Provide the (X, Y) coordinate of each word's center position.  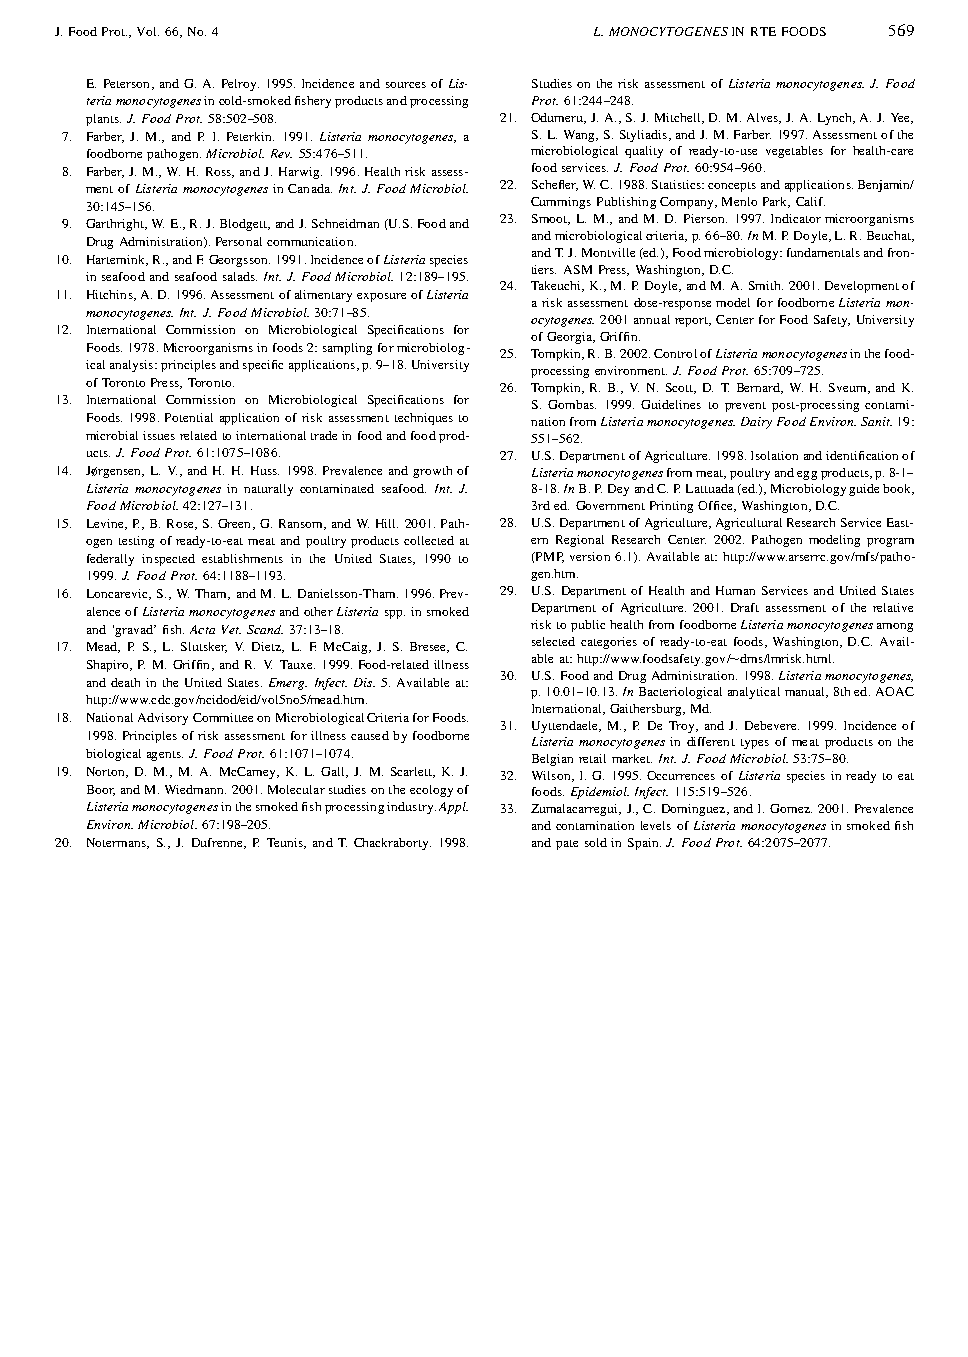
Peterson (126, 83)
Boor (101, 790)
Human (735, 590)
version (590, 556)
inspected (168, 560)
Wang (580, 136)
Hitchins (111, 295)
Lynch (836, 119)
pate (567, 845)
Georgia (570, 338)
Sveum (849, 388)
